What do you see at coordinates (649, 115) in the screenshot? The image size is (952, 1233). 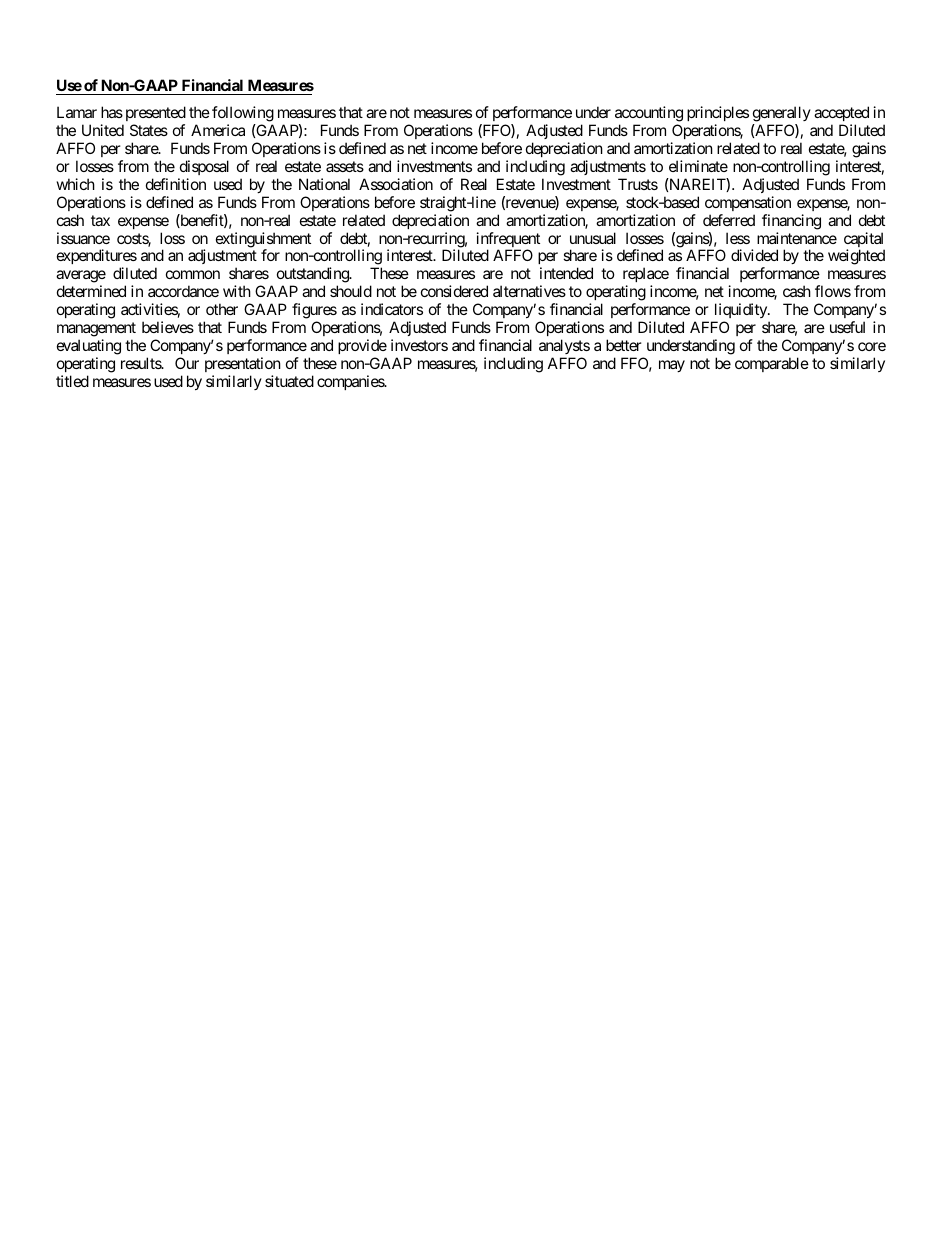 I see `accounting` at bounding box center [649, 115].
